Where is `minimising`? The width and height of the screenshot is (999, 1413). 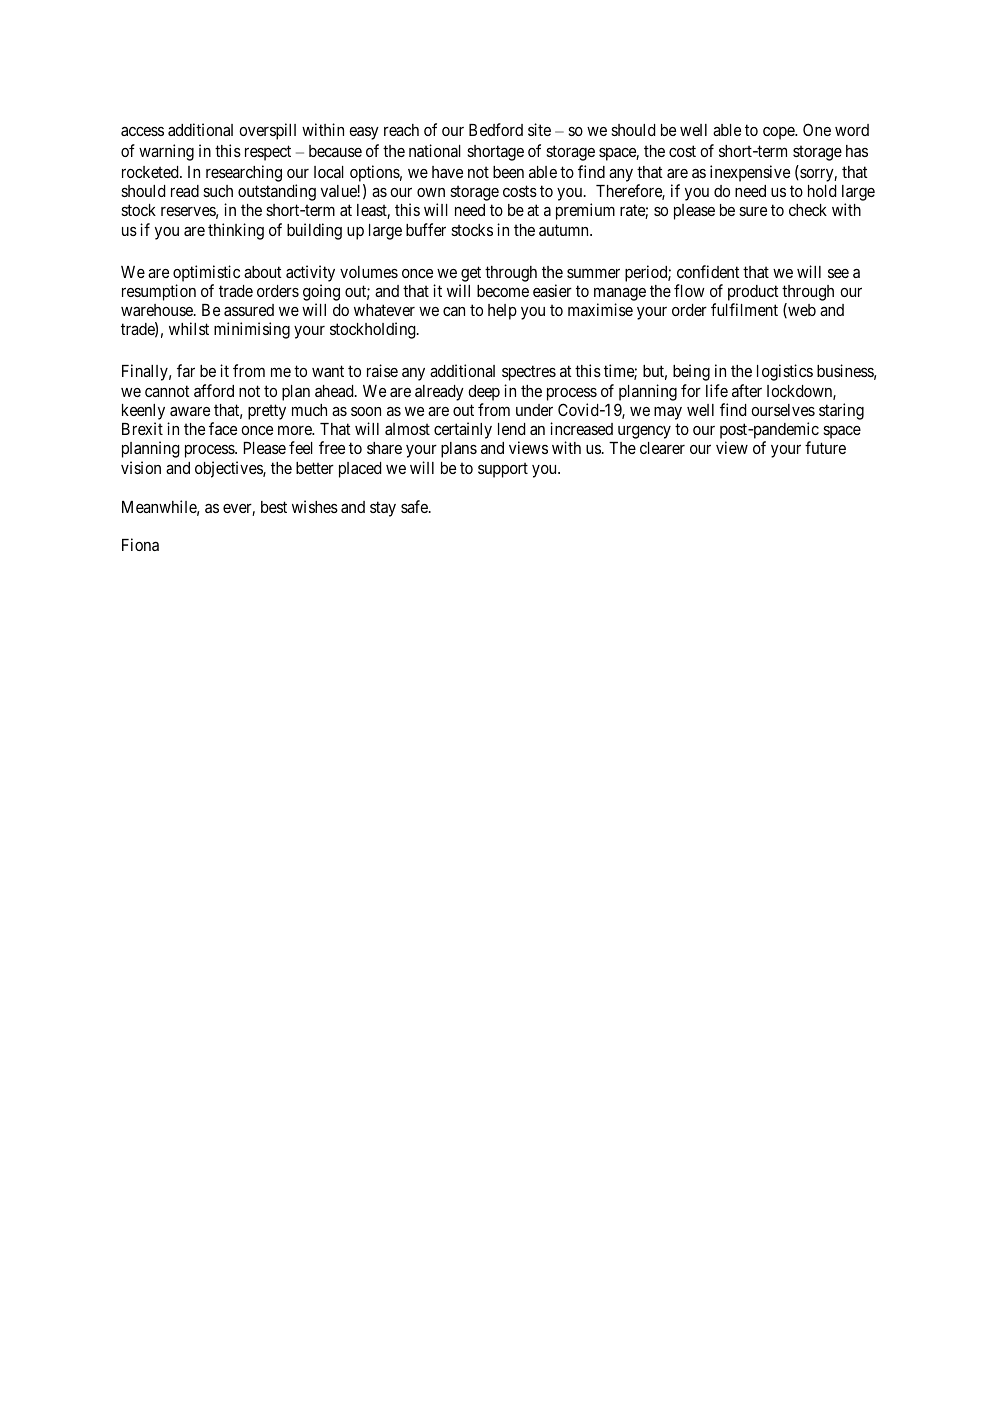
minimising is located at coordinates (252, 330).
